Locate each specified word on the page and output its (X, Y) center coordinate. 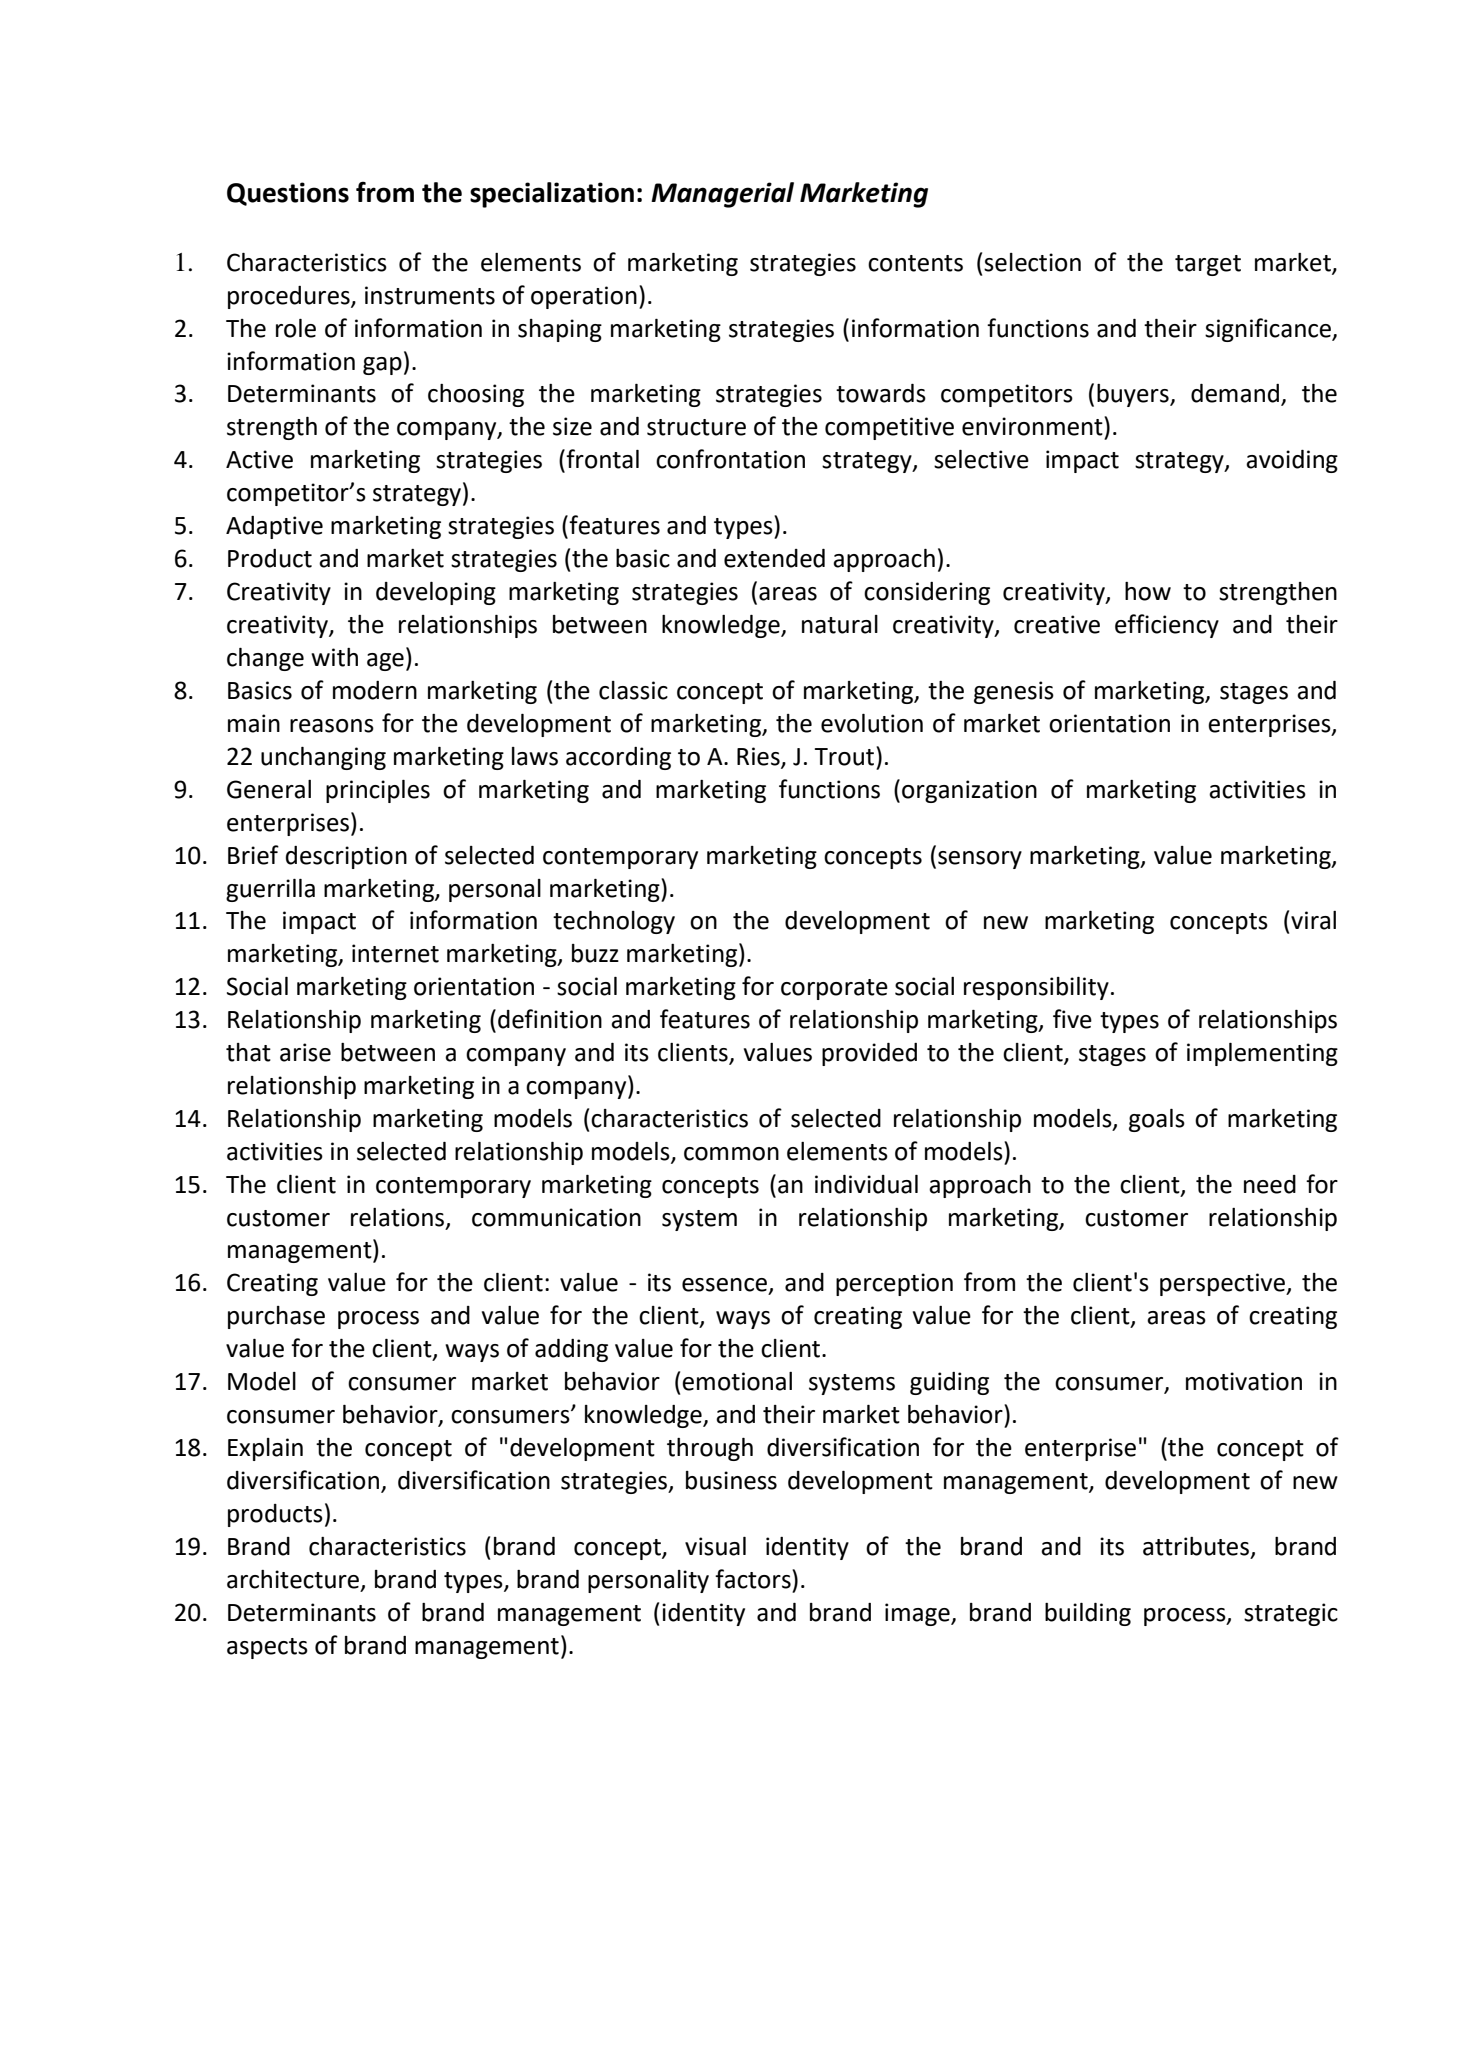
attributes (1196, 1546)
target (1208, 265)
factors (754, 1579)
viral (1313, 920)
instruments (430, 295)
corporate (834, 989)
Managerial (722, 195)
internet (395, 953)
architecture (293, 1579)
